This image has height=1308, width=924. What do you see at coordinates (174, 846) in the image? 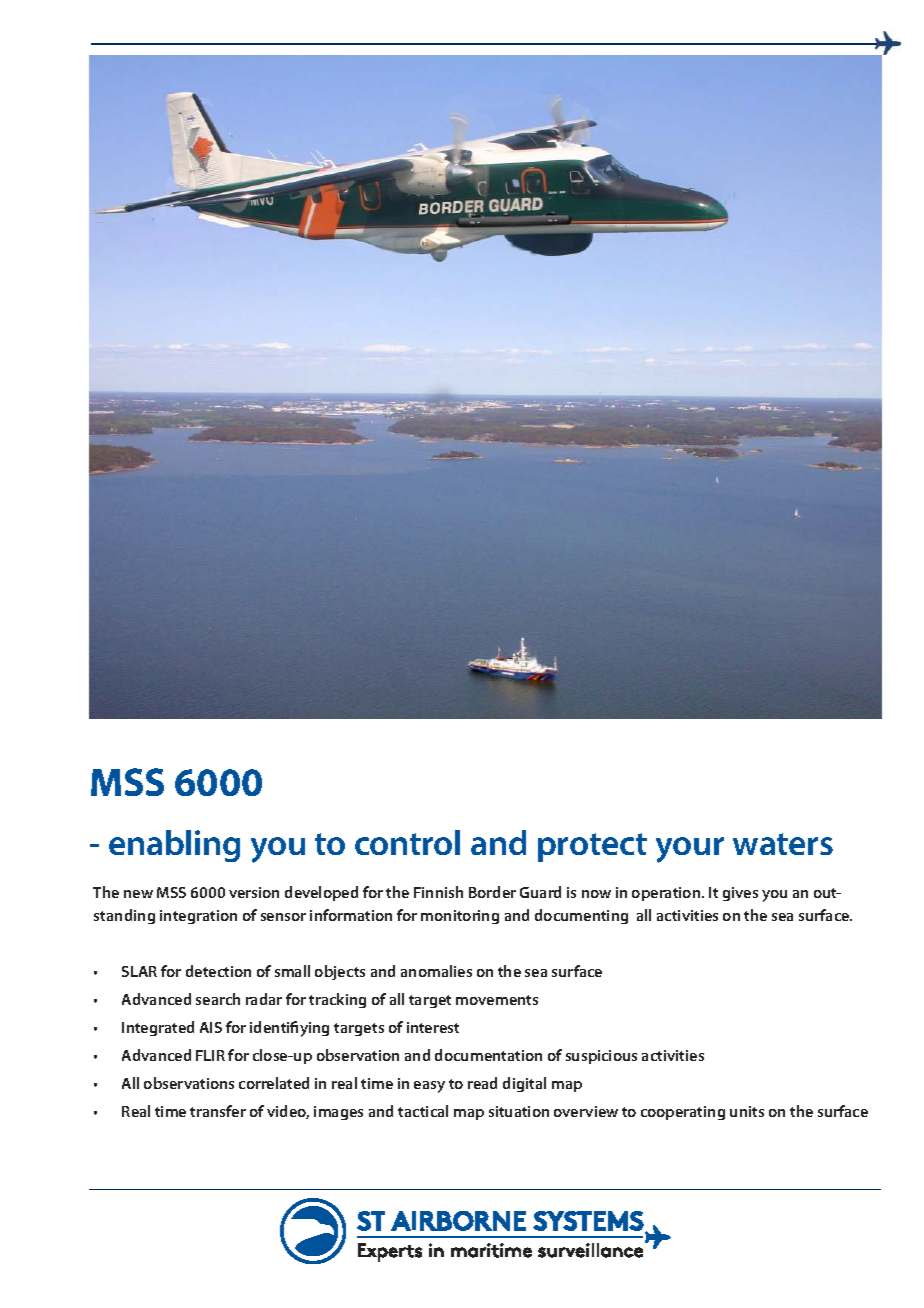
I see `enabling` at bounding box center [174, 846].
